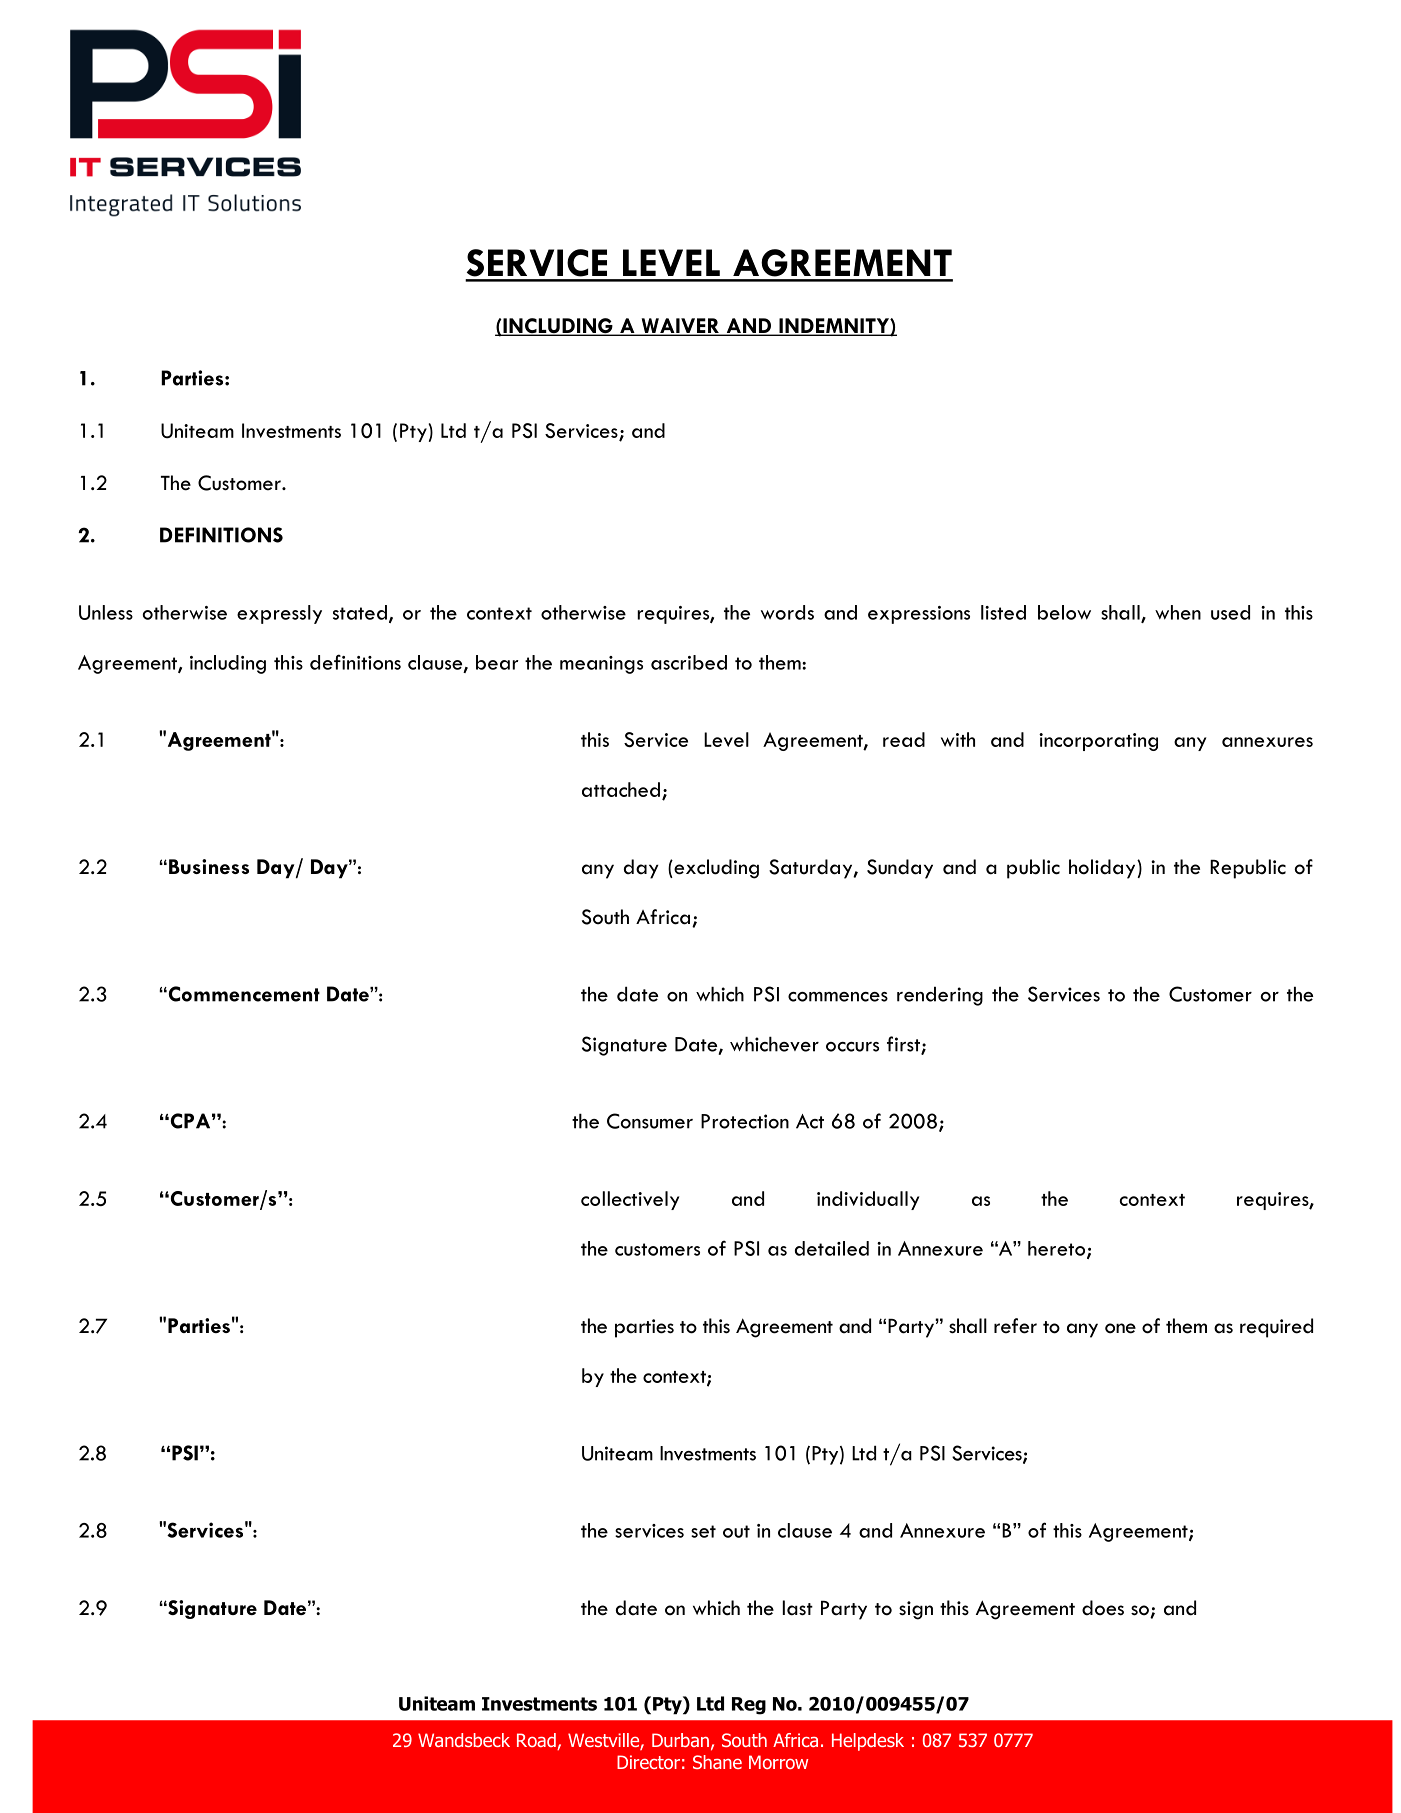 This image has height=1813, width=1401. Describe the element at coordinates (1103, 1608) in the image. I see `does` at that location.
